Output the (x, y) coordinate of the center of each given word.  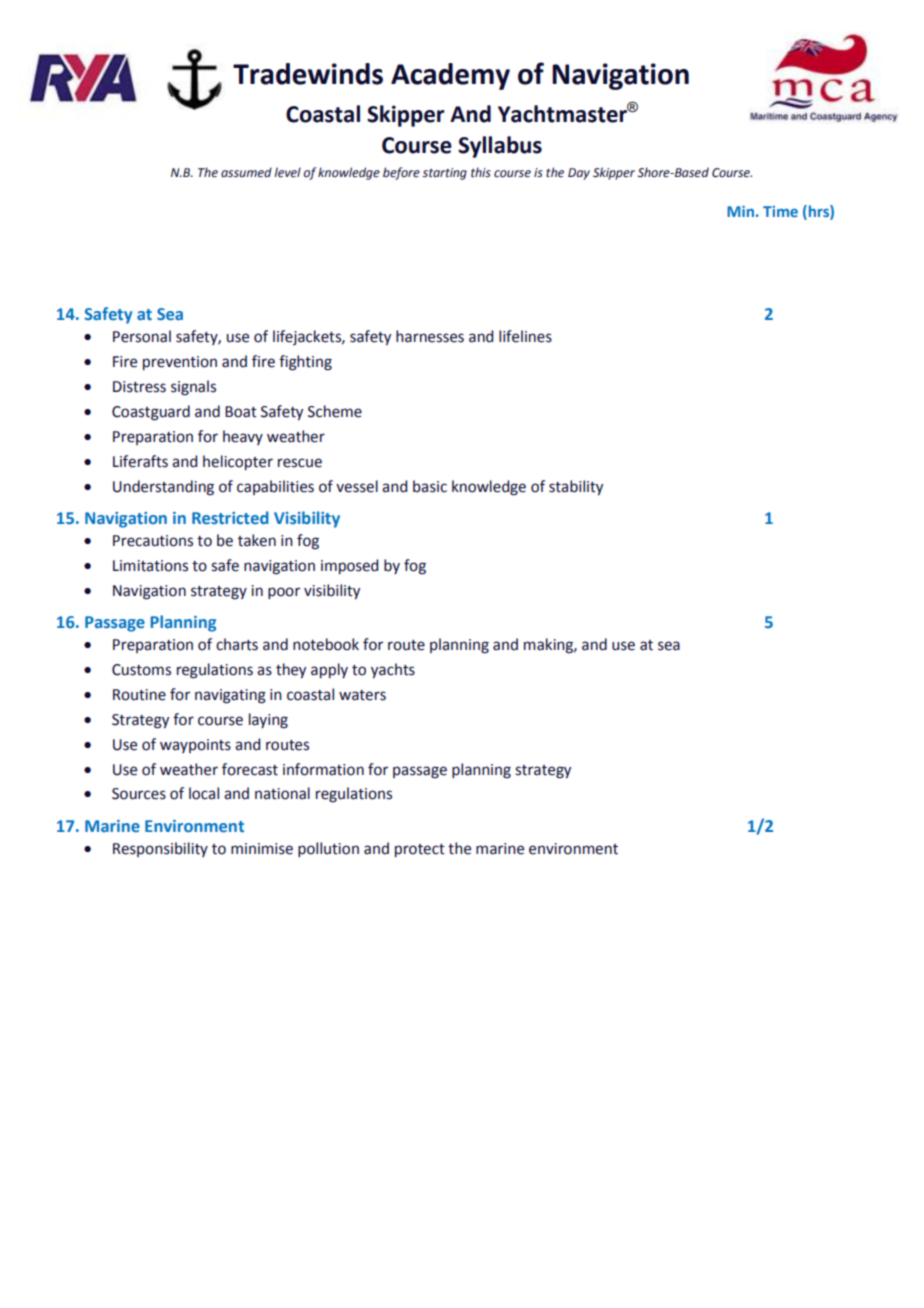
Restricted (230, 517)
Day (579, 174)
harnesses (430, 336)
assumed (246, 172)
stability (576, 487)
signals (193, 388)
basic (430, 486)
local (204, 793)
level (287, 172)
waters (362, 695)
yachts (393, 670)
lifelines (525, 336)
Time (780, 211)
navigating (230, 696)
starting (444, 174)
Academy (450, 76)
